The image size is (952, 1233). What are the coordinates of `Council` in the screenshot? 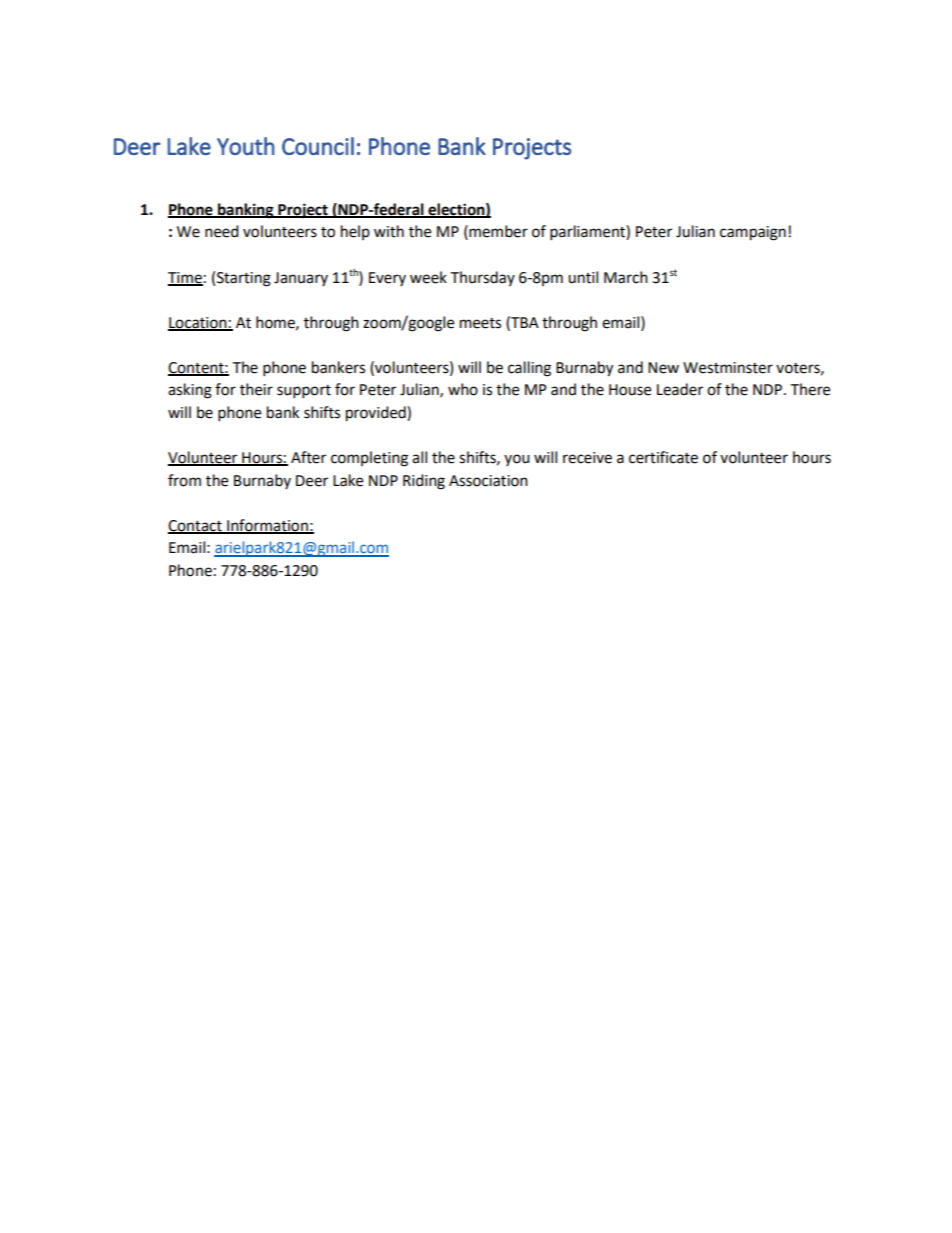 It's located at (318, 146).
